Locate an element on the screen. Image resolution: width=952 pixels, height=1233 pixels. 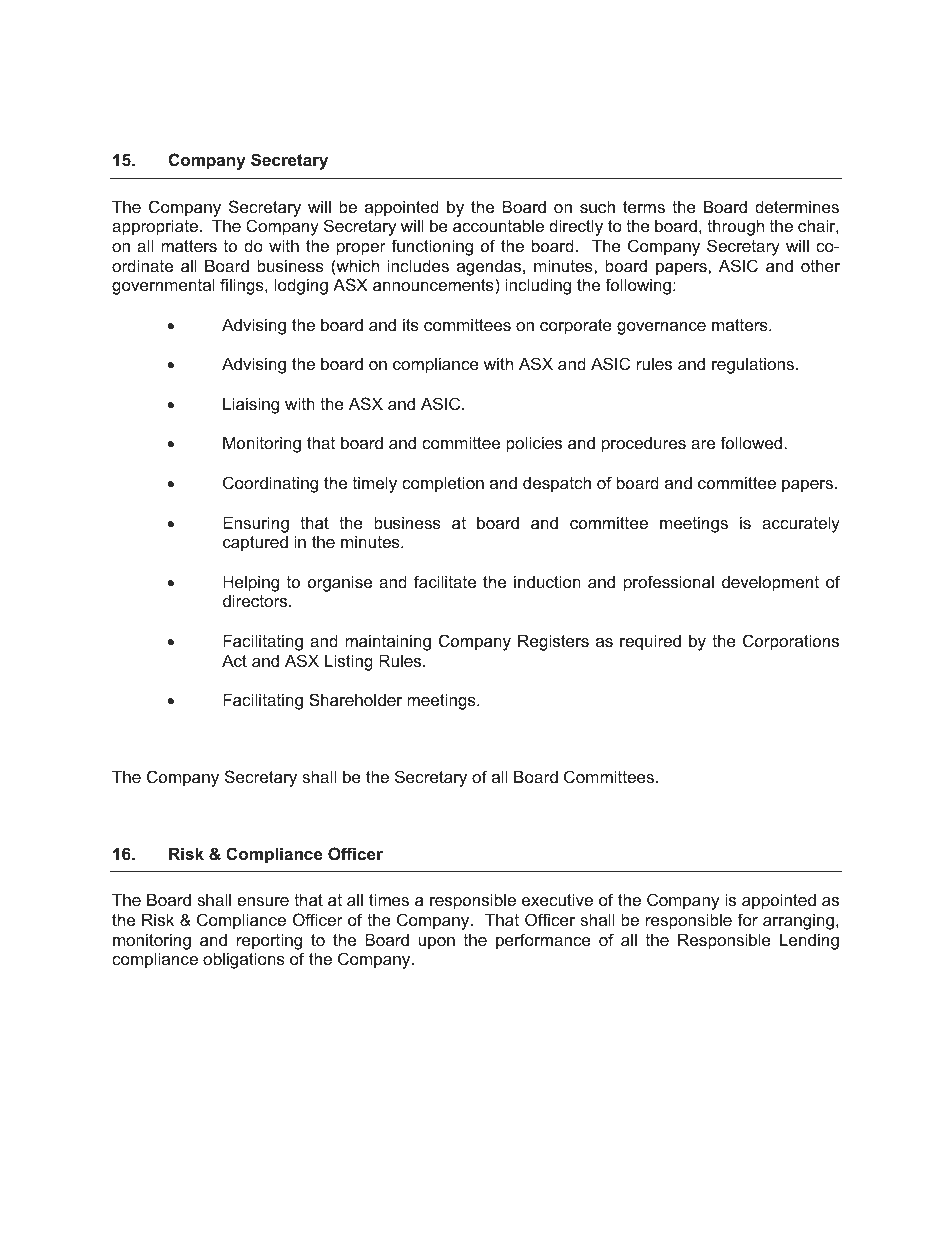
reporting is located at coordinates (269, 941).
